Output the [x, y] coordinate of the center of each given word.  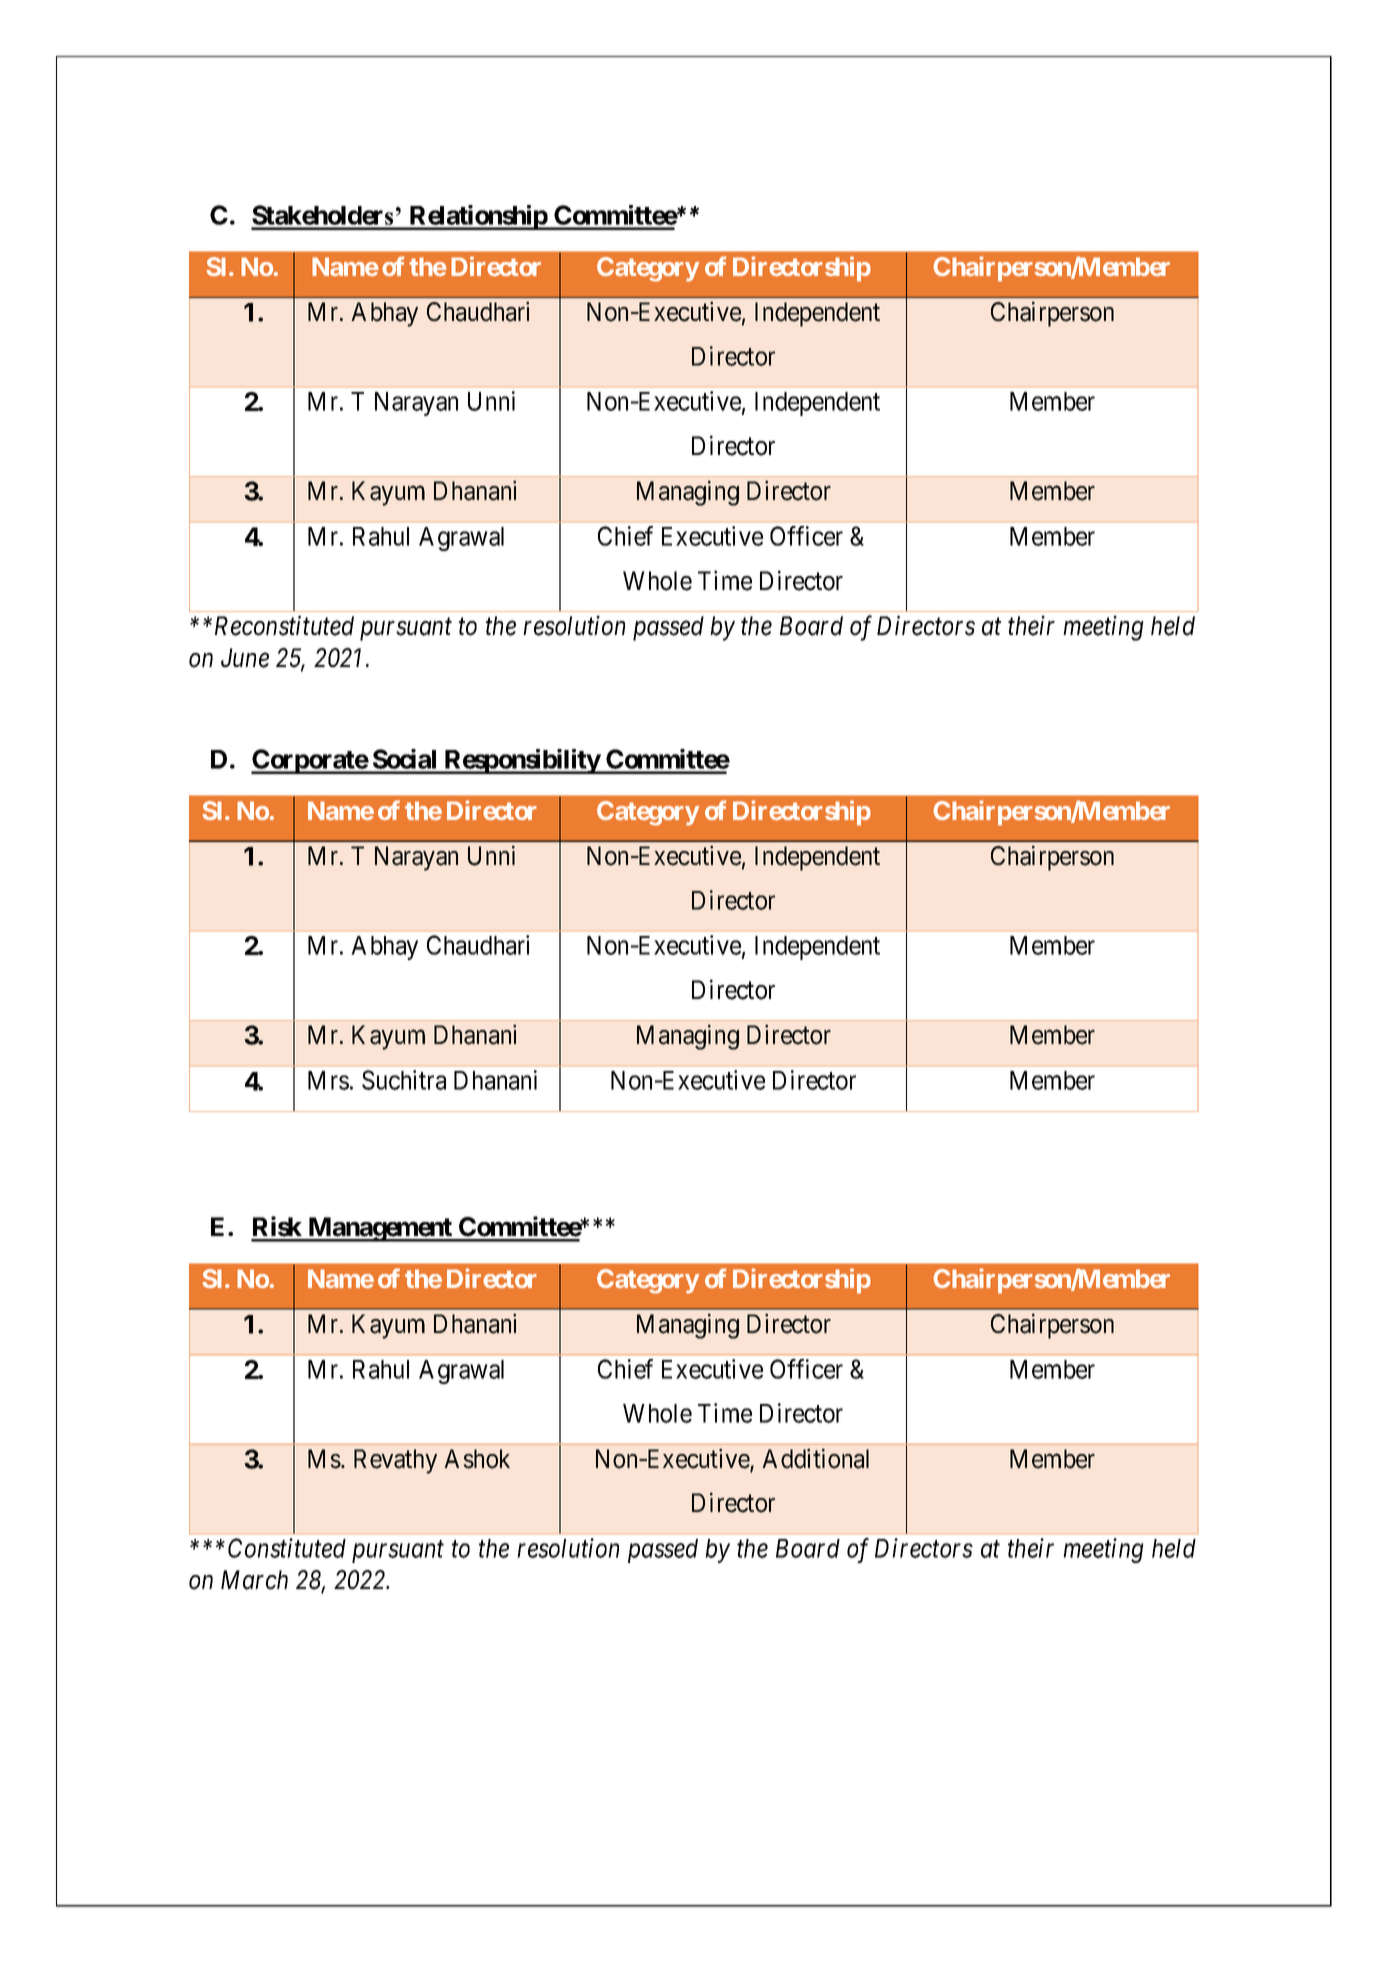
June [245, 658]
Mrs [328, 1080]
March [254, 1580]
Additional [815, 1458]
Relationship [478, 217]
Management [380, 1229]
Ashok [477, 1459]
